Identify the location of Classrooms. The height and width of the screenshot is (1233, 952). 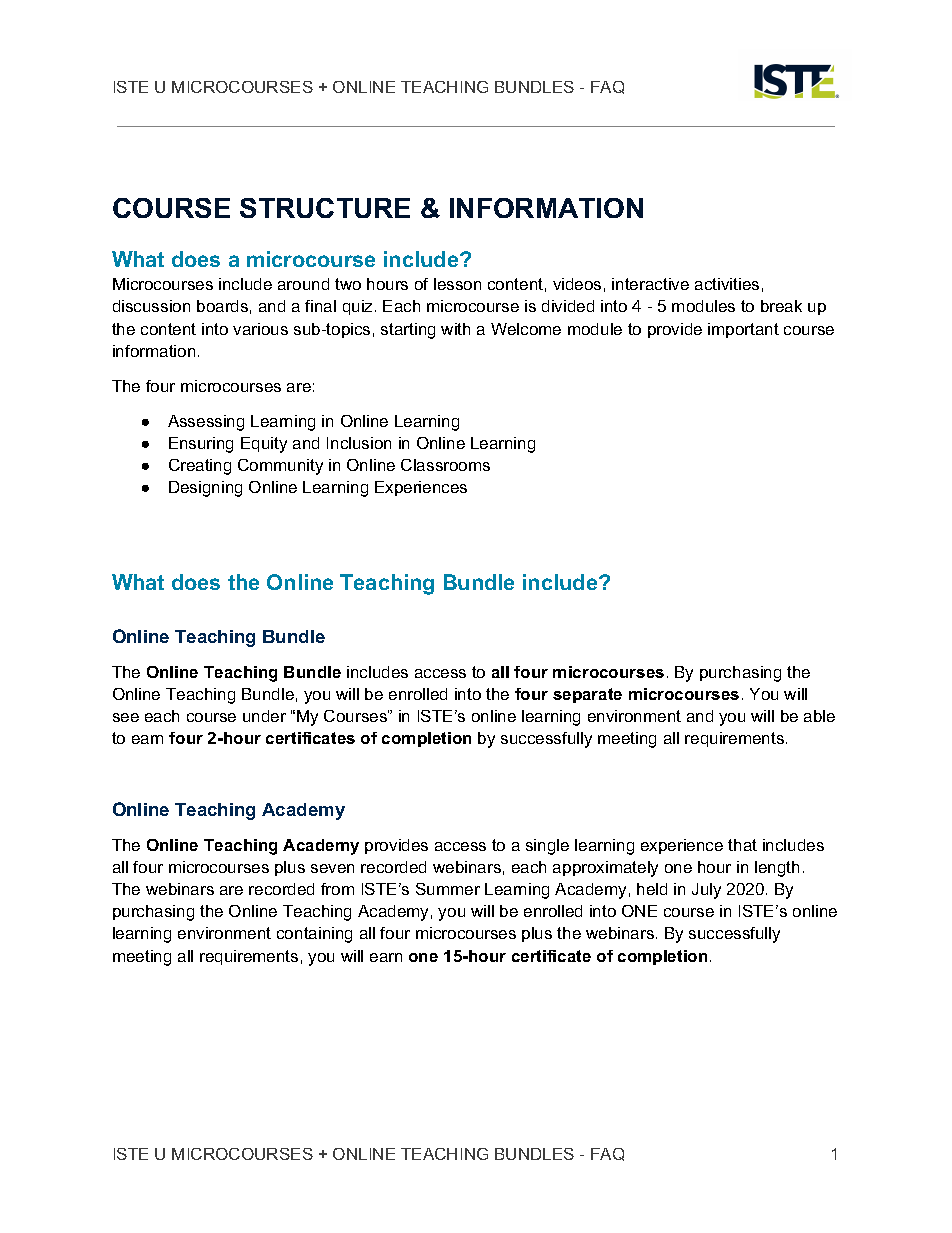
(445, 465).
